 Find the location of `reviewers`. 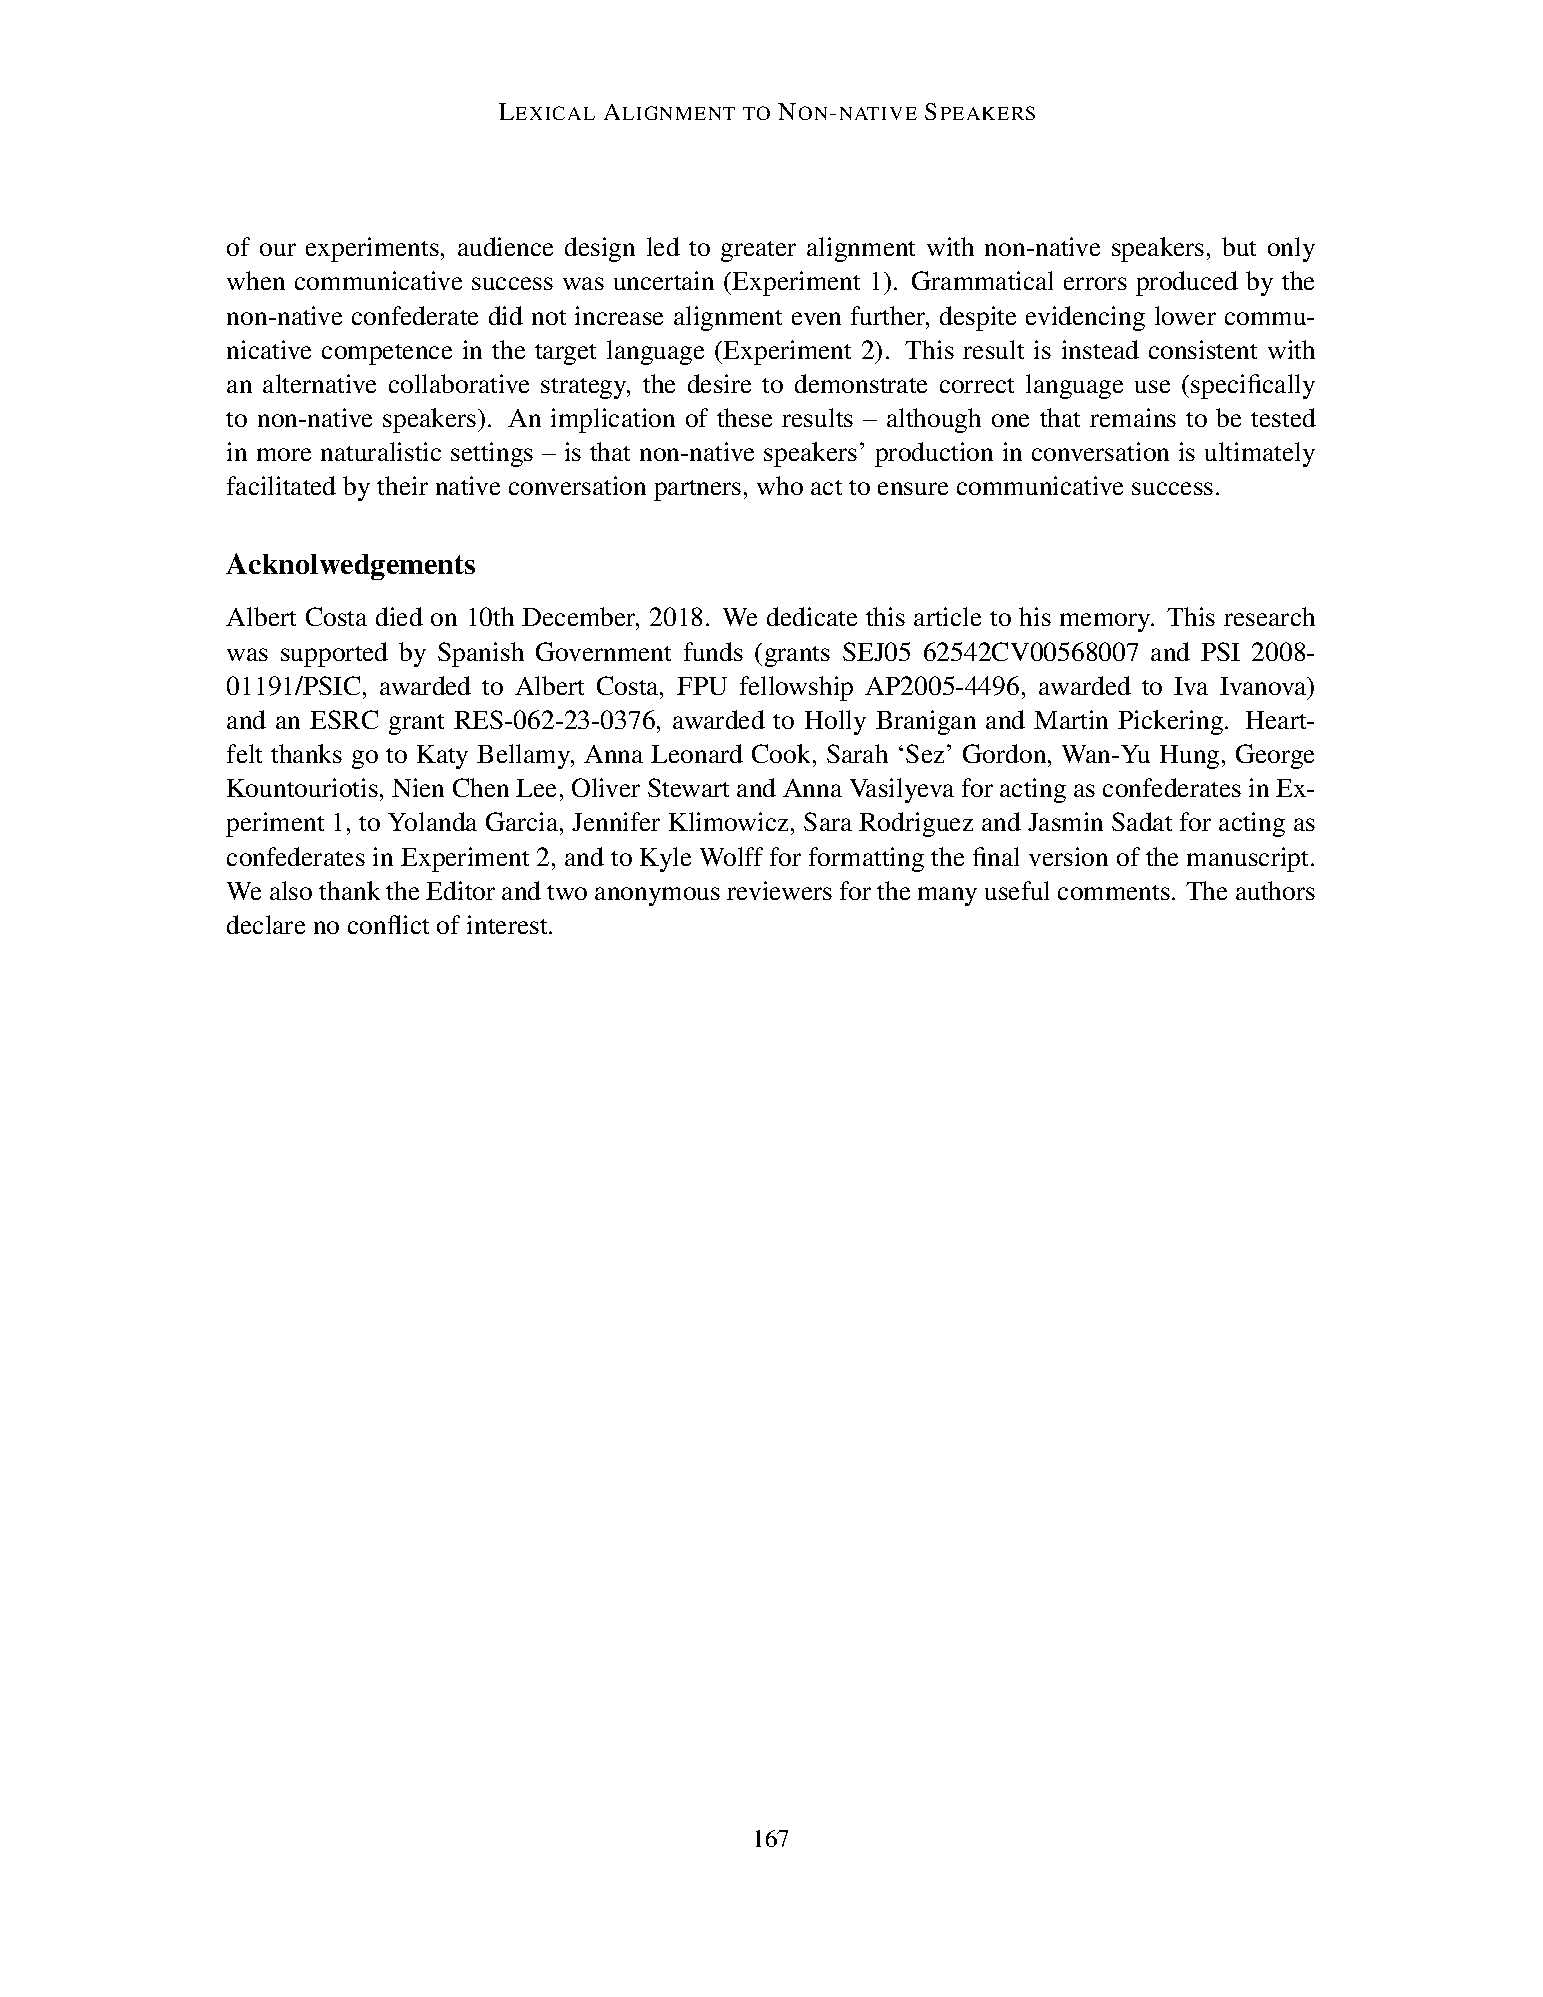

reviewers is located at coordinates (779, 890).
